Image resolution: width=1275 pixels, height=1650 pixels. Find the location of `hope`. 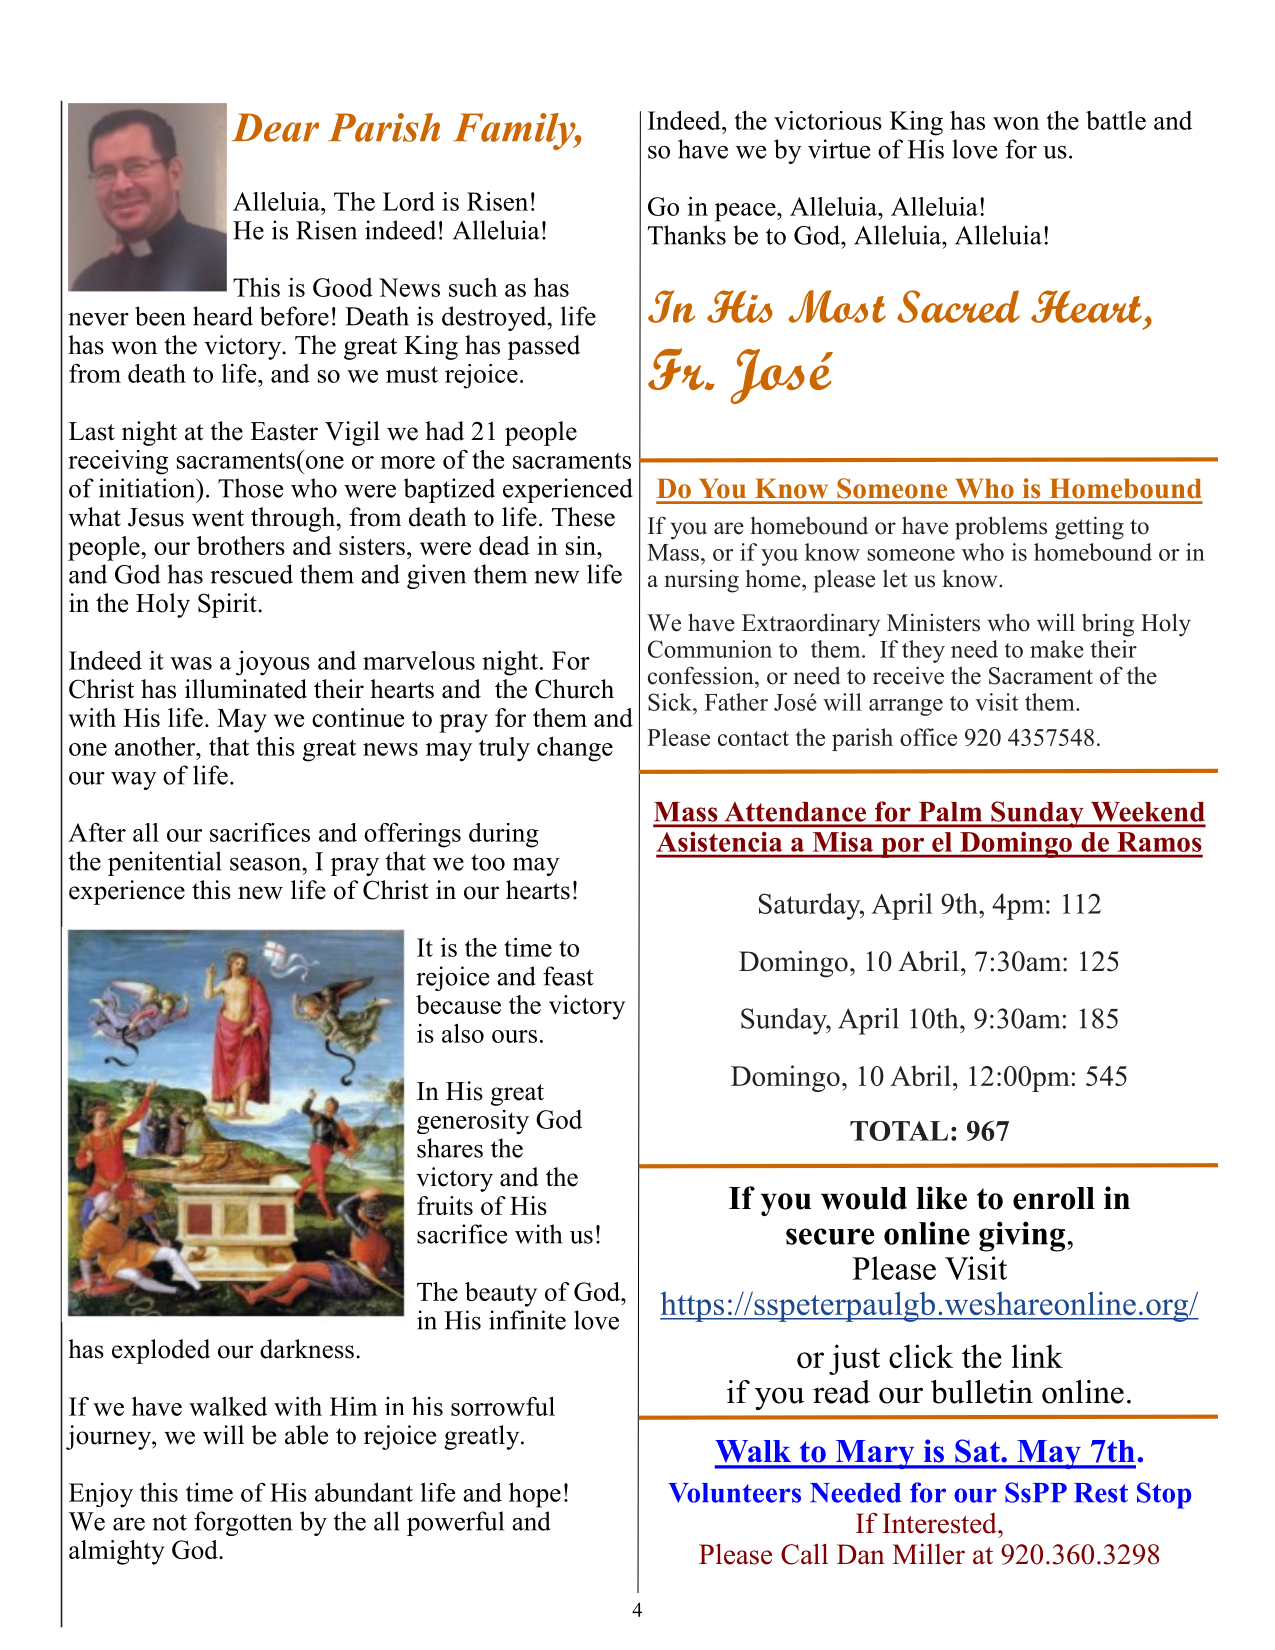

hope is located at coordinates (535, 1495).
